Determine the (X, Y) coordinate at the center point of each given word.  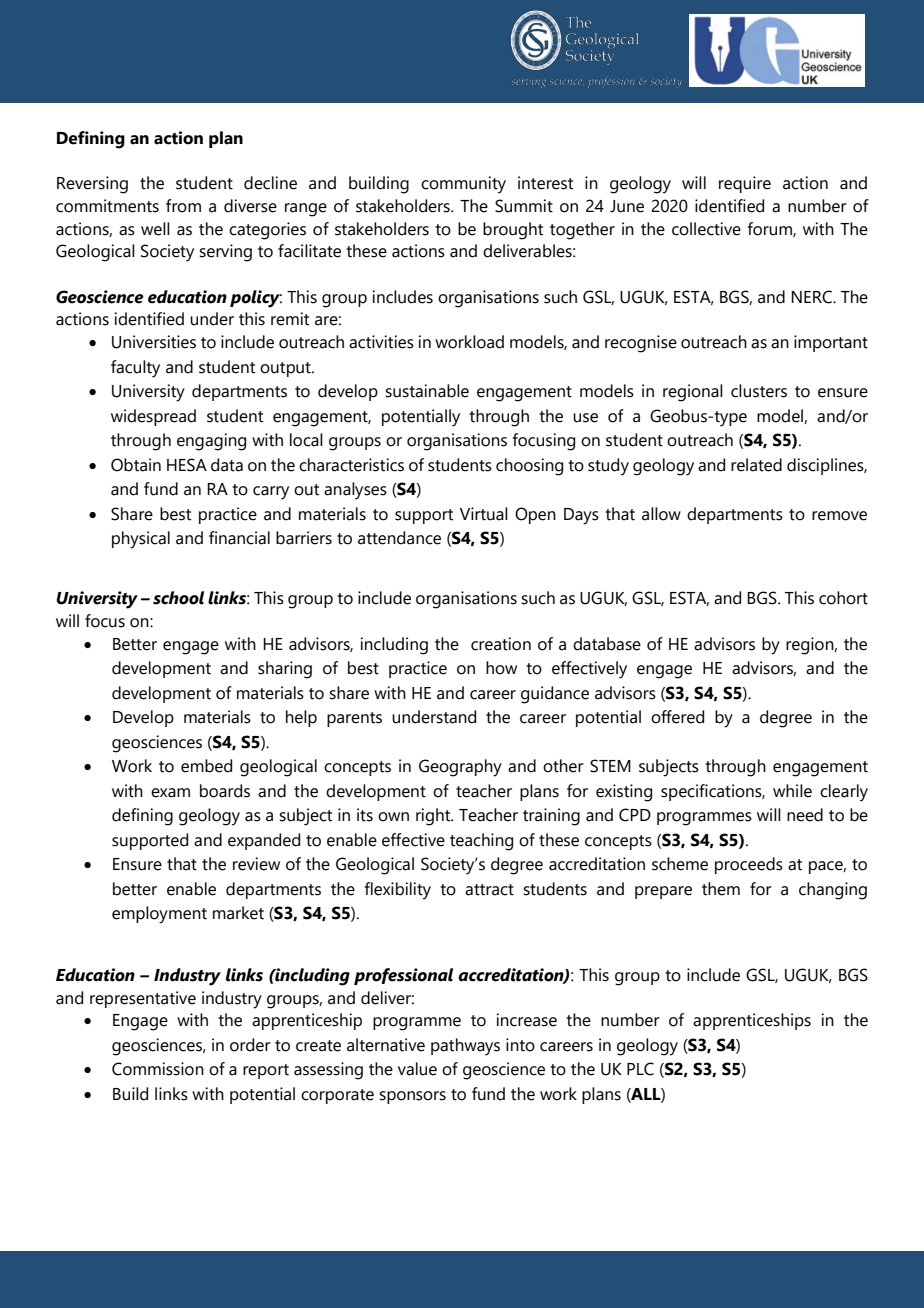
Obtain (136, 465)
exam (170, 793)
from (183, 206)
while (792, 791)
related (756, 465)
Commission (158, 1069)
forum (771, 229)
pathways (465, 1047)
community (463, 185)
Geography (460, 768)
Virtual (484, 514)
